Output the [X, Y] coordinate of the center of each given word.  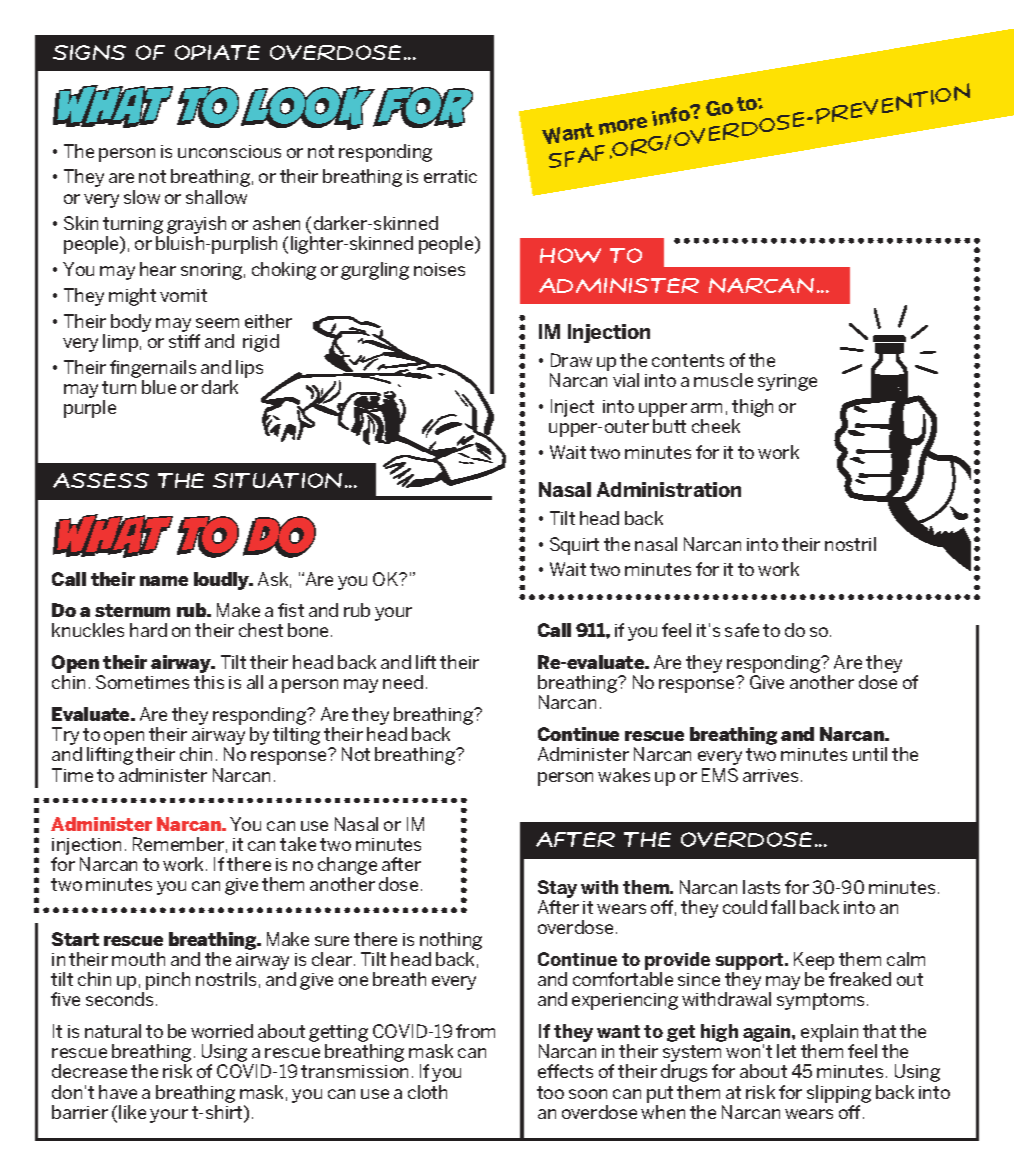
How [570, 255]
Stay [557, 890]
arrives [772, 775]
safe [742, 630]
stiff [184, 341]
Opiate [217, 52]
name [164, 581]
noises [439, 269]
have [118, 1092]
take [298, 844]
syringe [787, 382]
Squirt [574, 546]
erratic [450, 176]
